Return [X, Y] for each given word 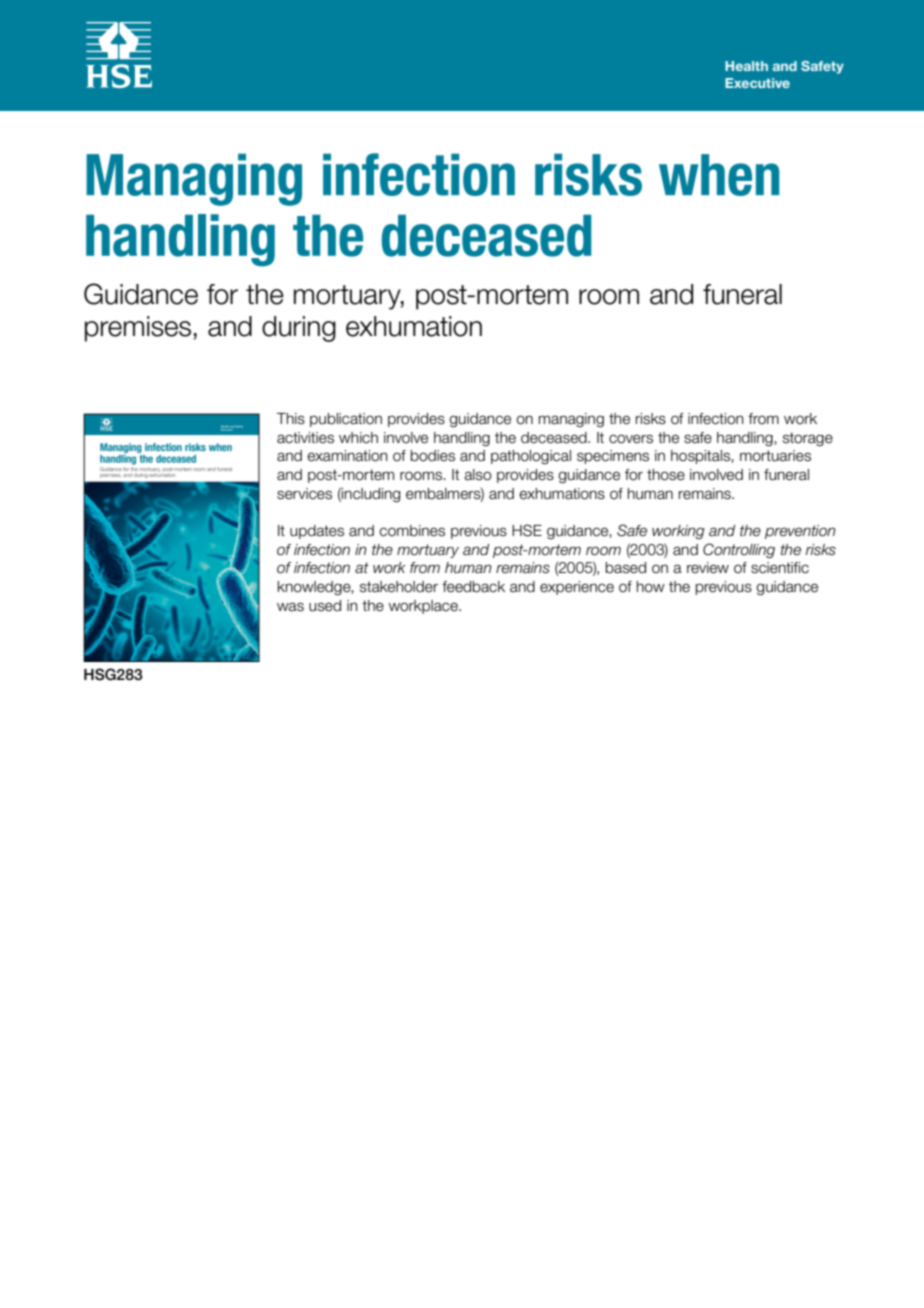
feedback [473, 587]
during [299, 329]
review [708, 568]
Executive [757, 83]
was [290, 607]
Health [746, 66]
